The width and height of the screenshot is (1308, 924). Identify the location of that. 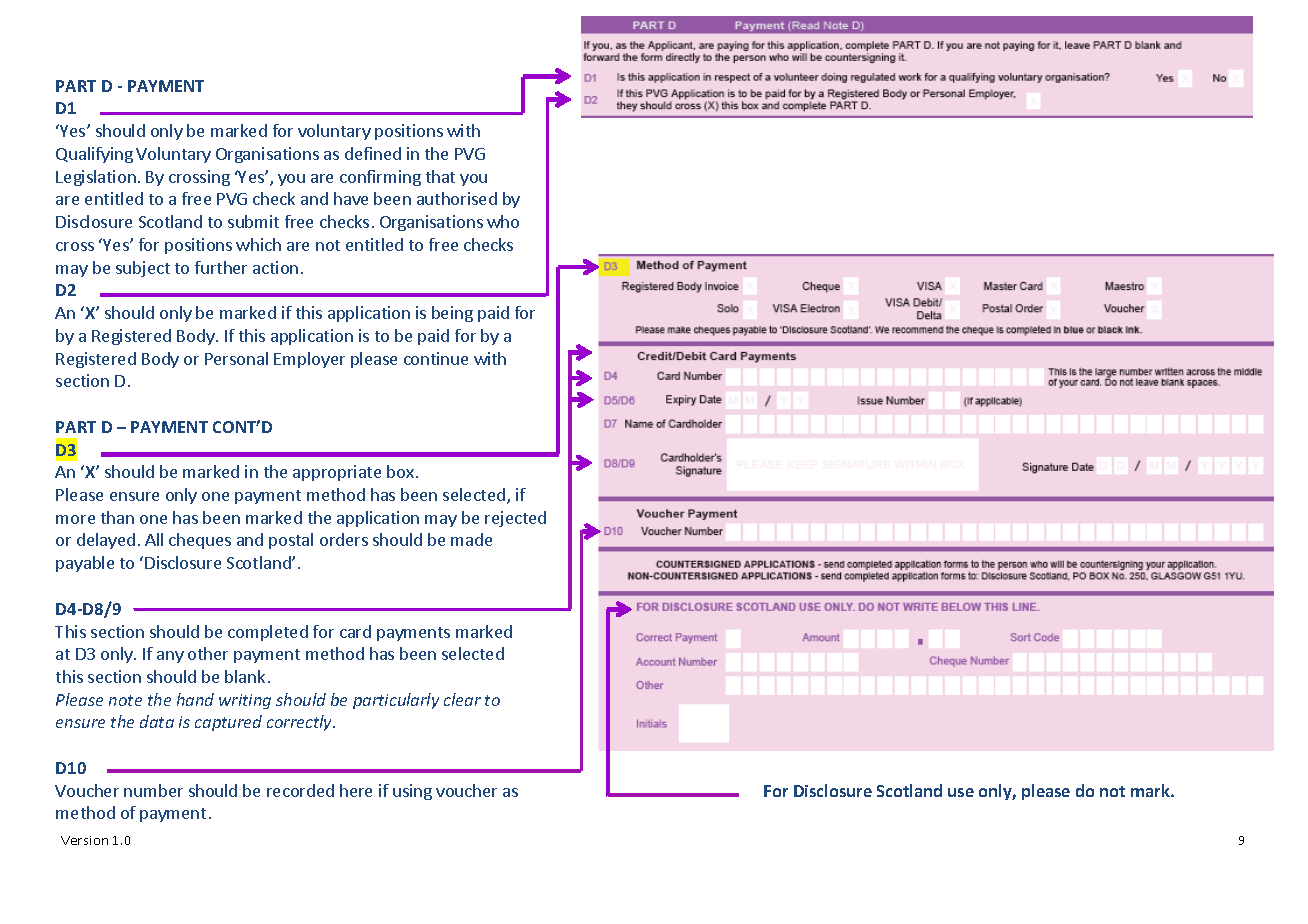
(440, 176).
